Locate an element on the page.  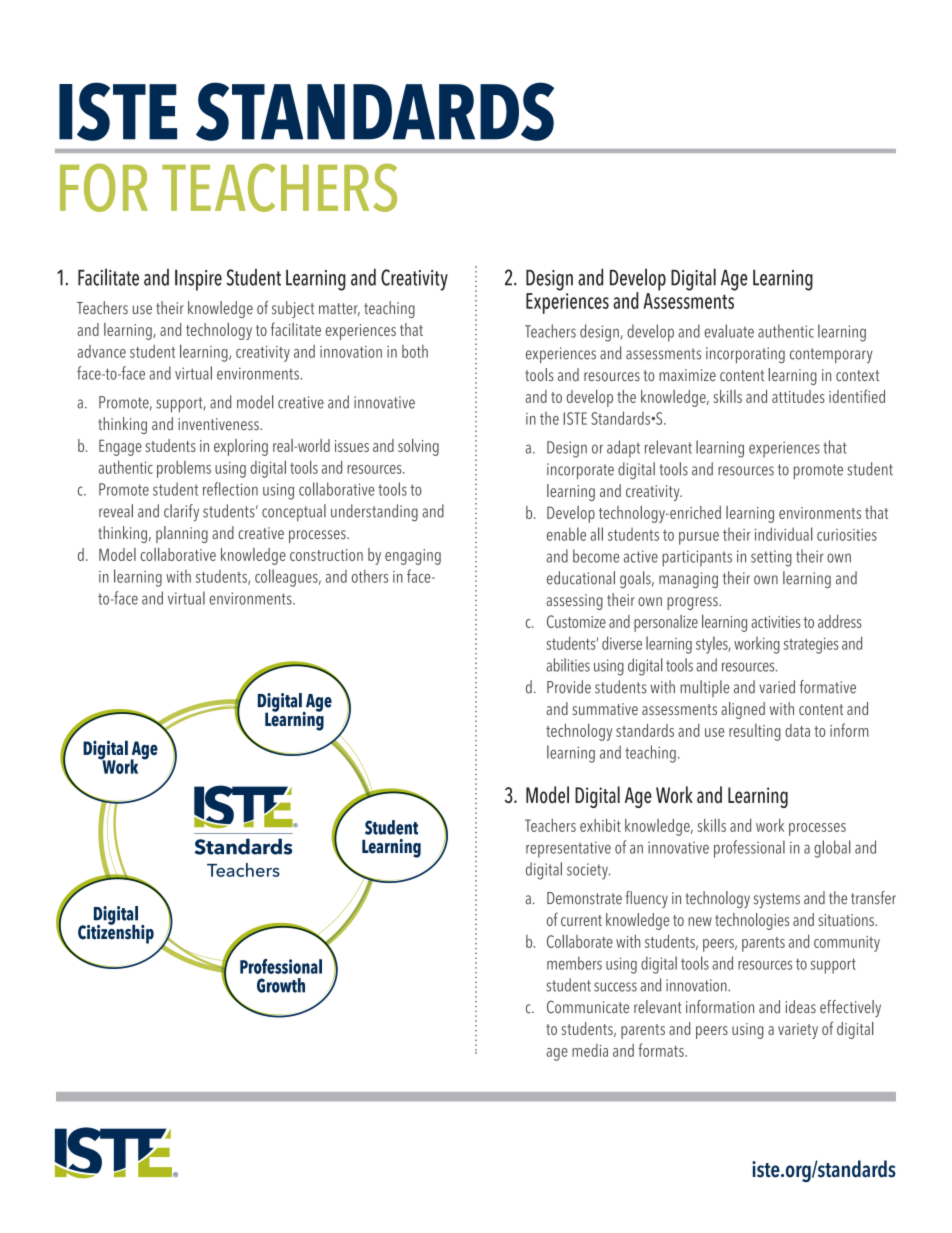
Inspire is located at coordinates (198, 280).
